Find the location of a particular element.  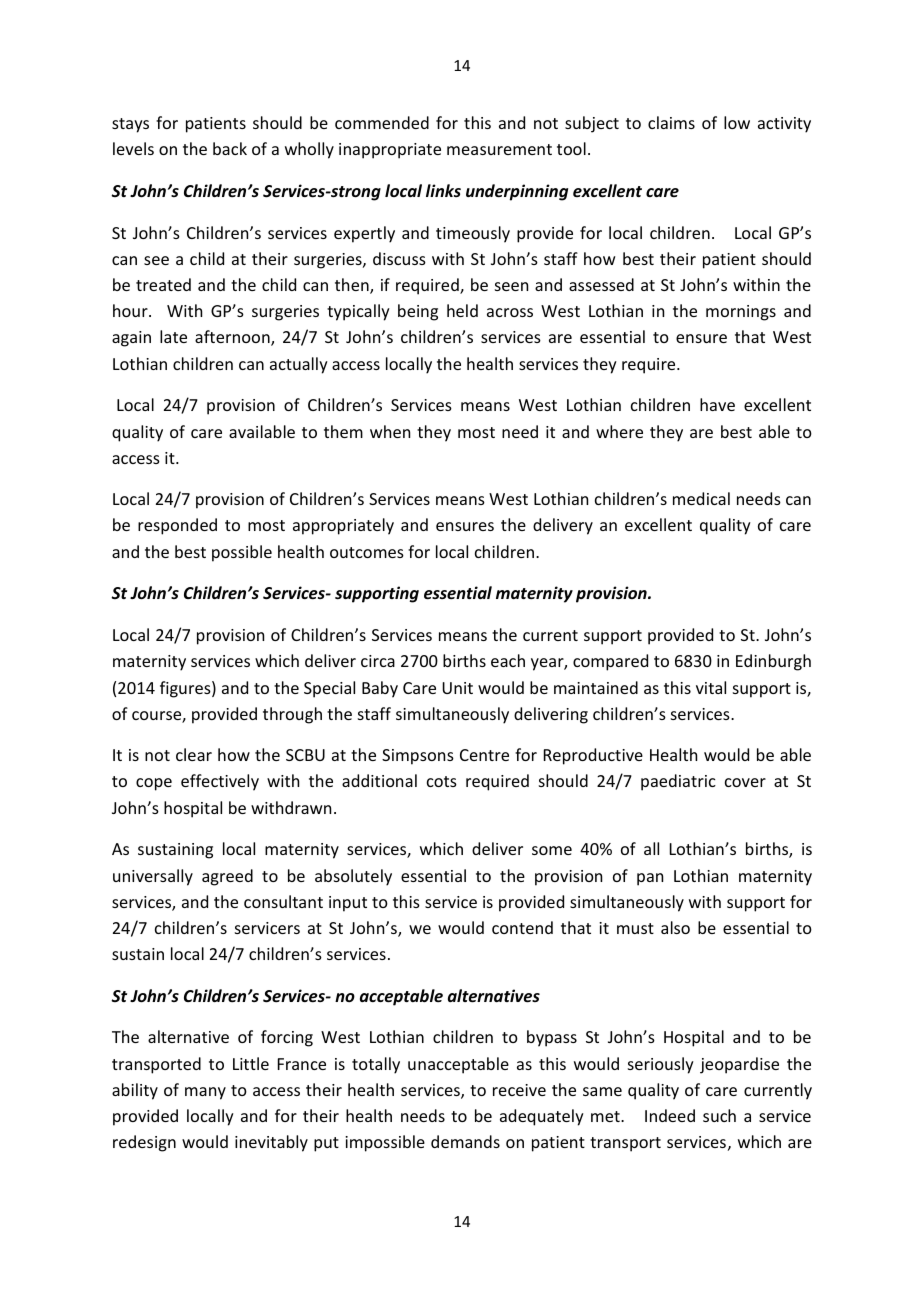

contend is located at coordinates (522, 927).
